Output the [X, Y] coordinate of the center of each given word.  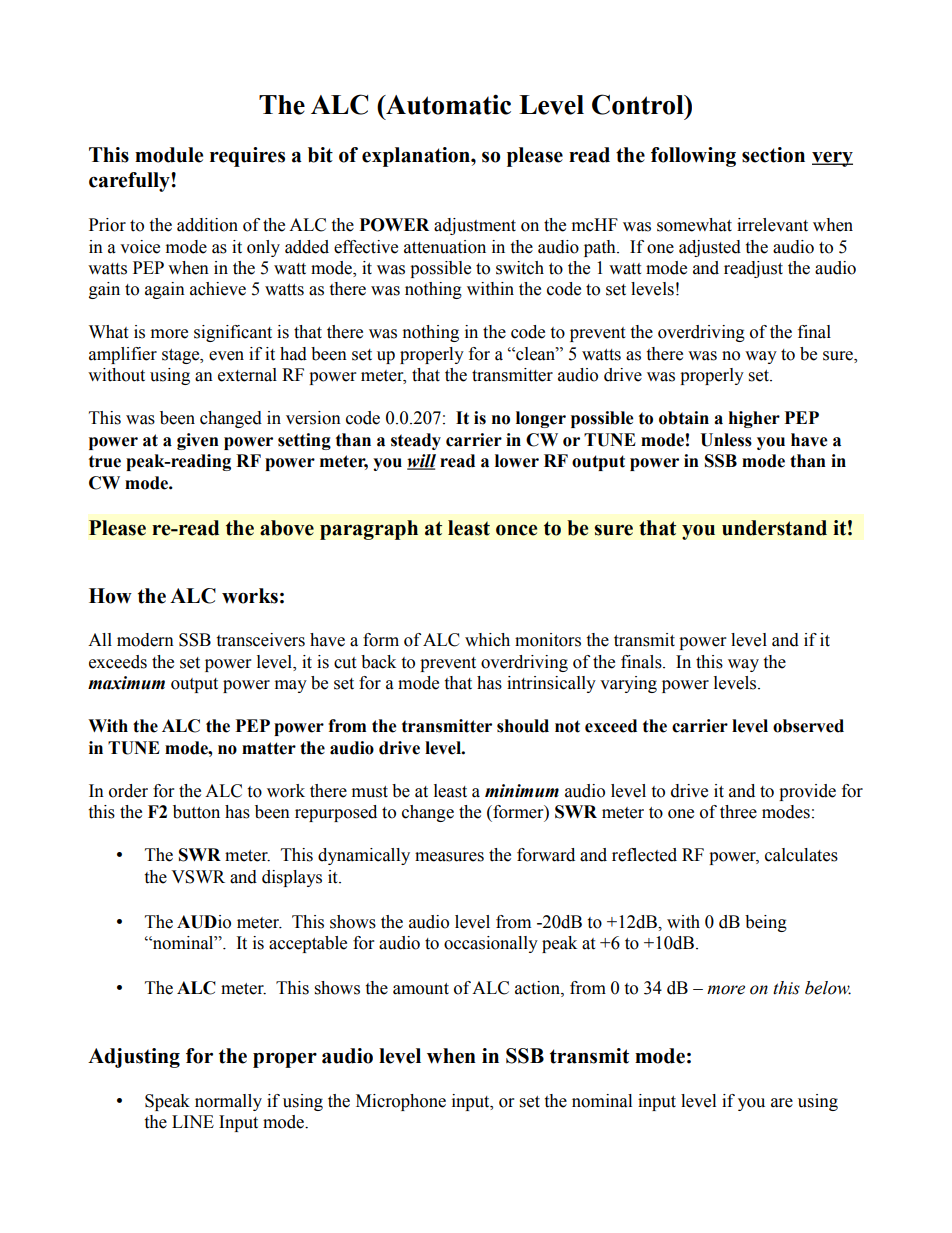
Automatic [447, 104]
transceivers [260, 640]
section [773, 155]
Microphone [401, 1102]
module [169, 155]
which [487, 640]
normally [228, 1102]
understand [774, 528]
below [828, 988]
